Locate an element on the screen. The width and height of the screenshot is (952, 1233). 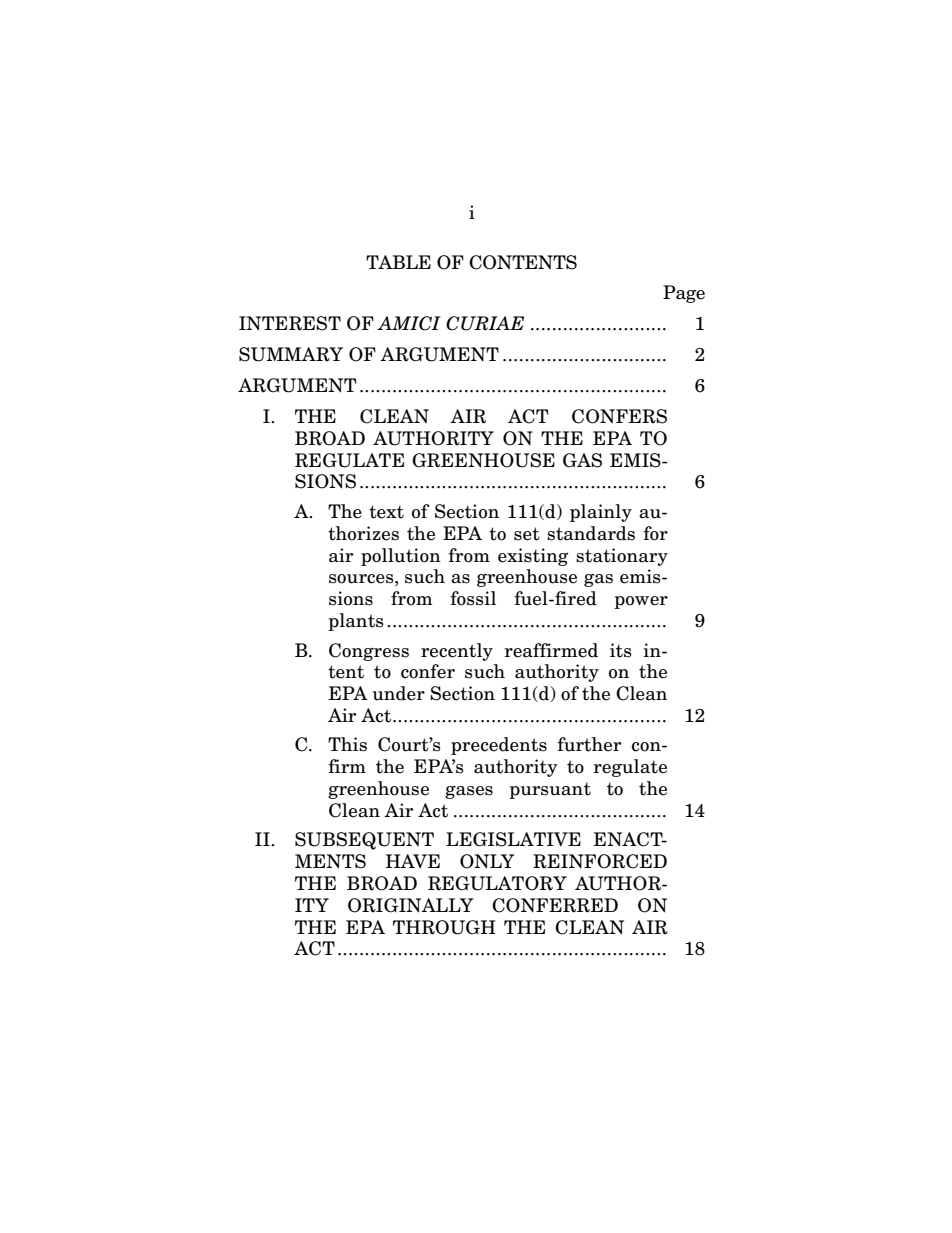
set is located at coordinates (527, 534).
